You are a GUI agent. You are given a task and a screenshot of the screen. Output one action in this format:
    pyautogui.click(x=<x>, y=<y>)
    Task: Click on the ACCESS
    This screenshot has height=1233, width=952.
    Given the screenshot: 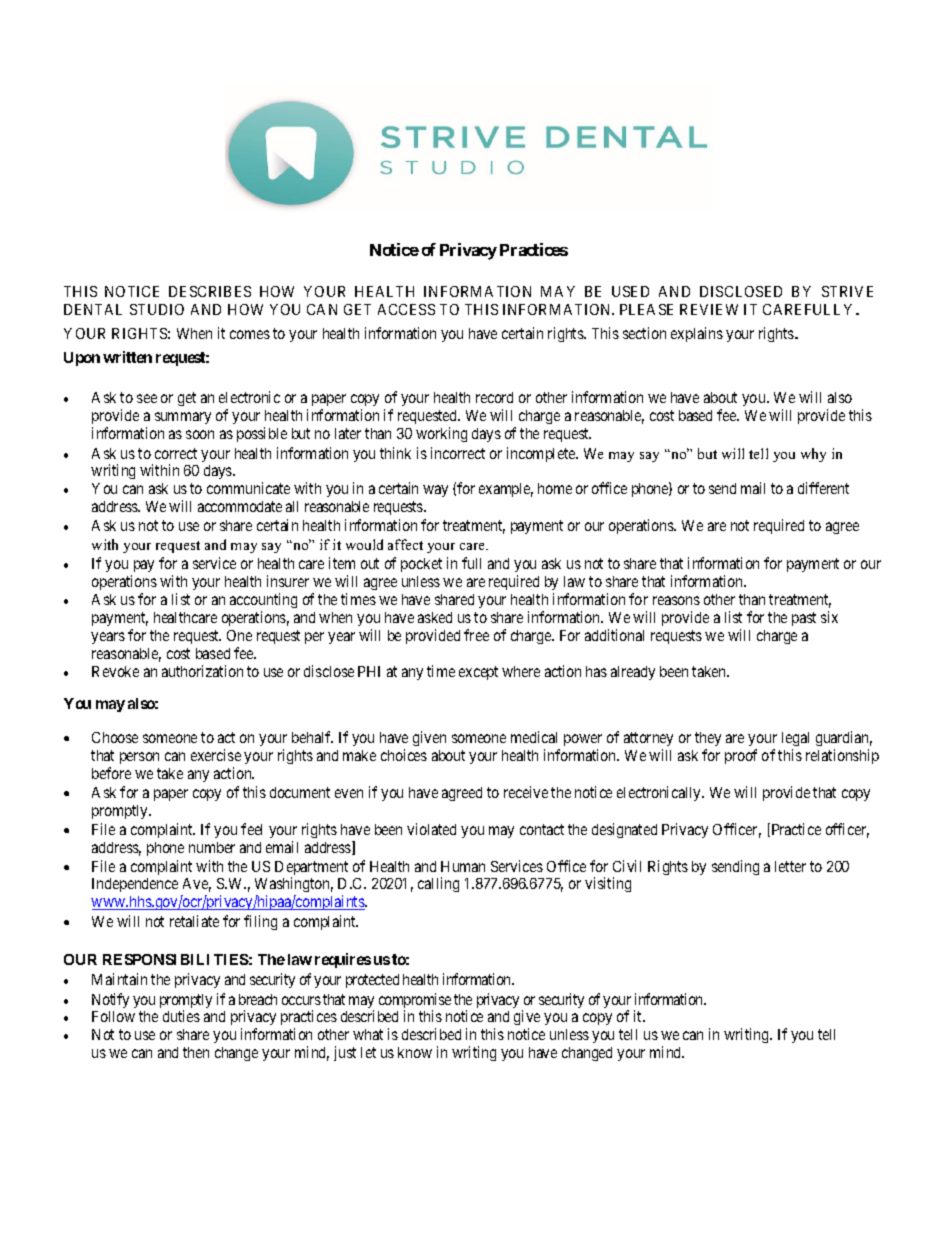 What is the action you would take?
    pyautogui.click(x=406, y=309)
